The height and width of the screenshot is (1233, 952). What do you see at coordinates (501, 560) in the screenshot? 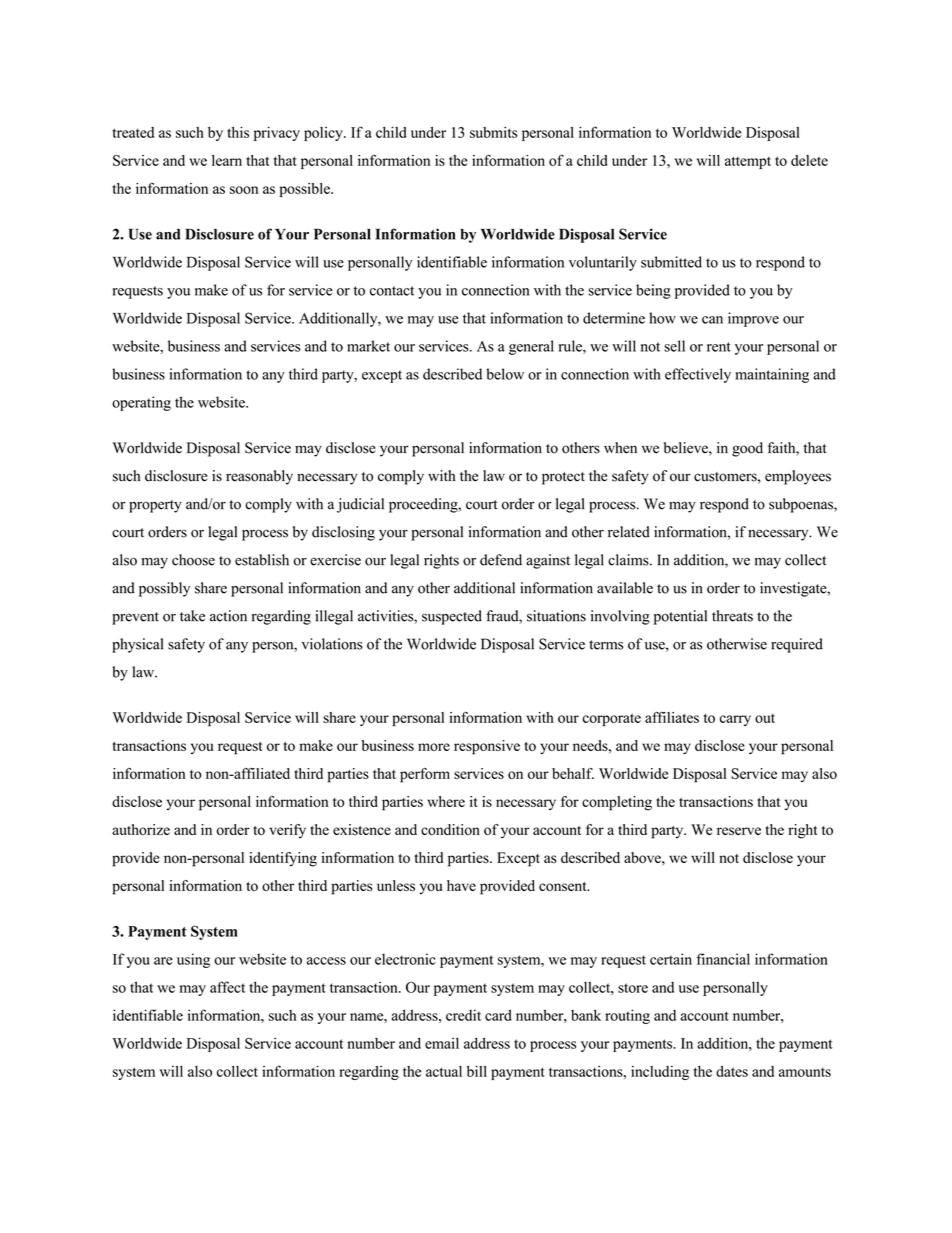
I see `defend` at bounding box center [501, 560].
